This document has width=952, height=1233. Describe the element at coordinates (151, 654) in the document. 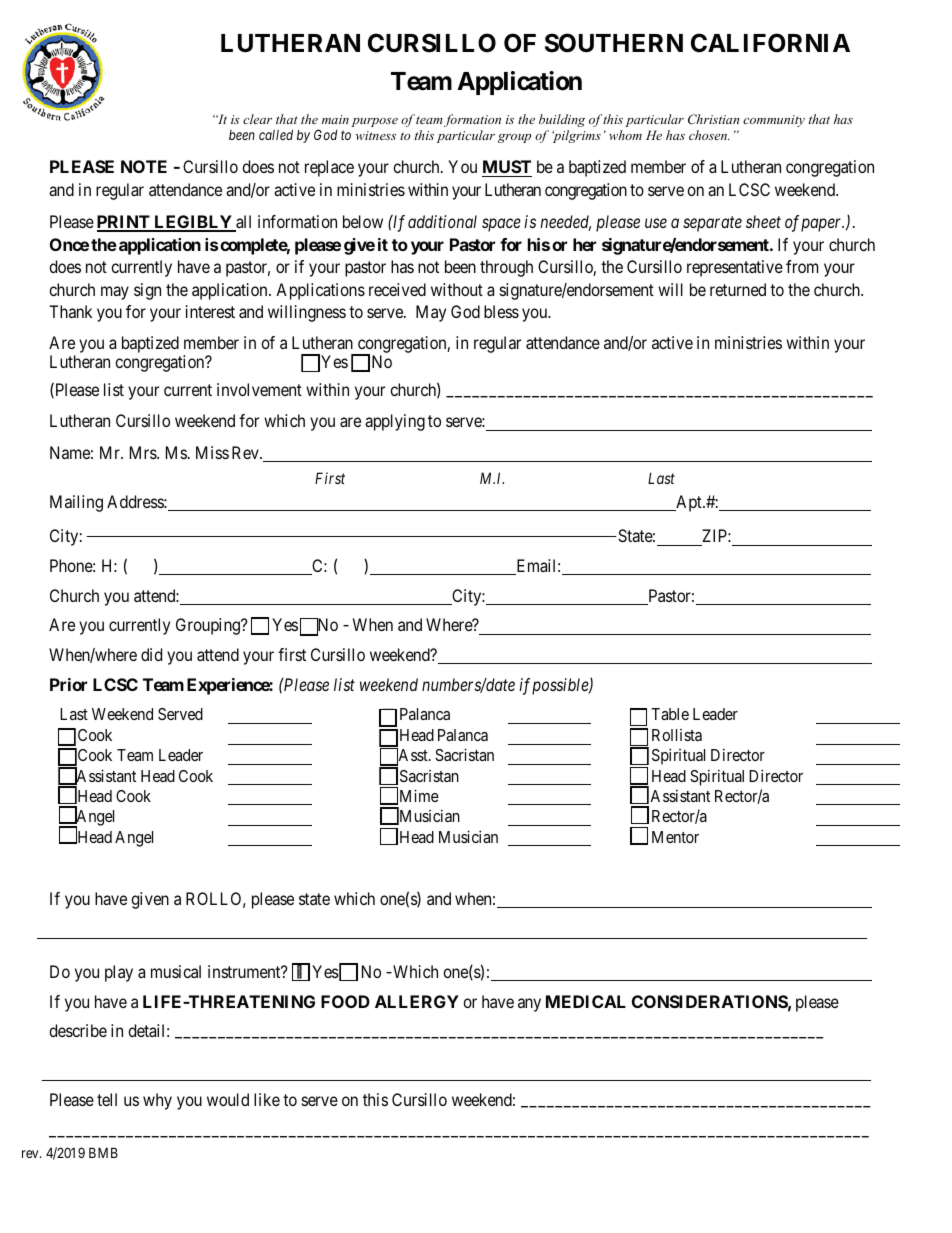

I see `did` at that location.
